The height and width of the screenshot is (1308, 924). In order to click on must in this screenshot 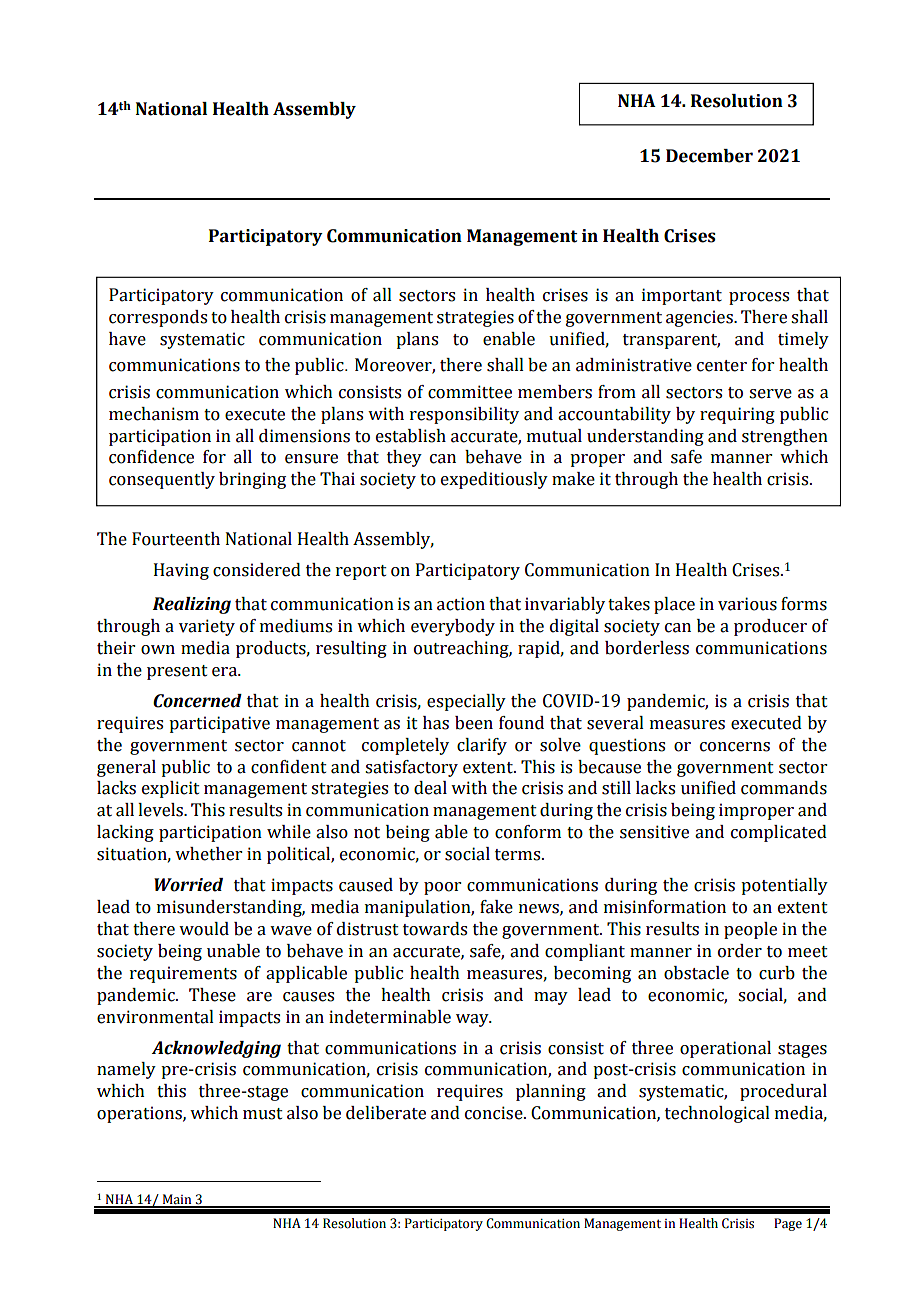, I will do `click(263, 1114)`.
